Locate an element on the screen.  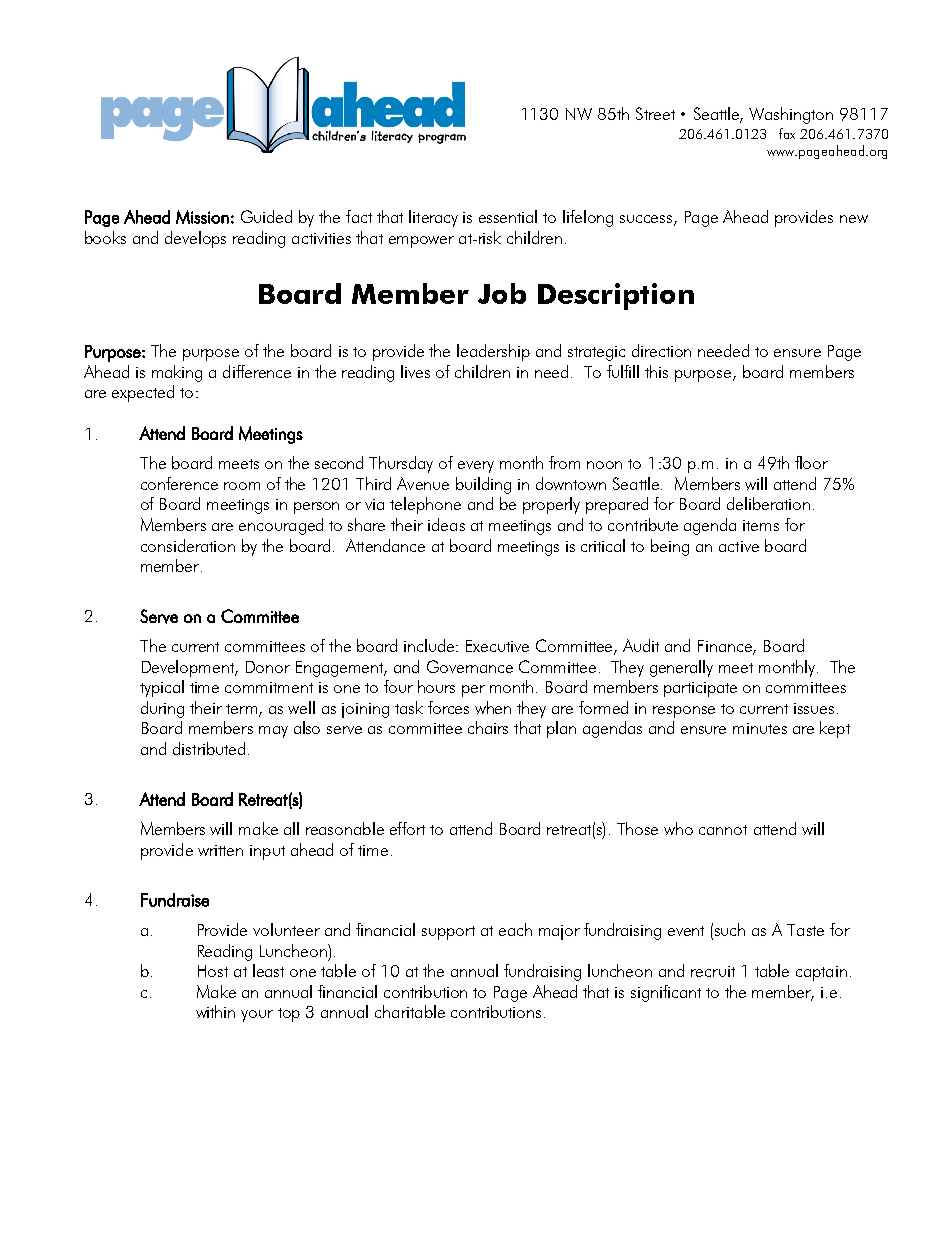
making is located at coordinates (177, 373).
